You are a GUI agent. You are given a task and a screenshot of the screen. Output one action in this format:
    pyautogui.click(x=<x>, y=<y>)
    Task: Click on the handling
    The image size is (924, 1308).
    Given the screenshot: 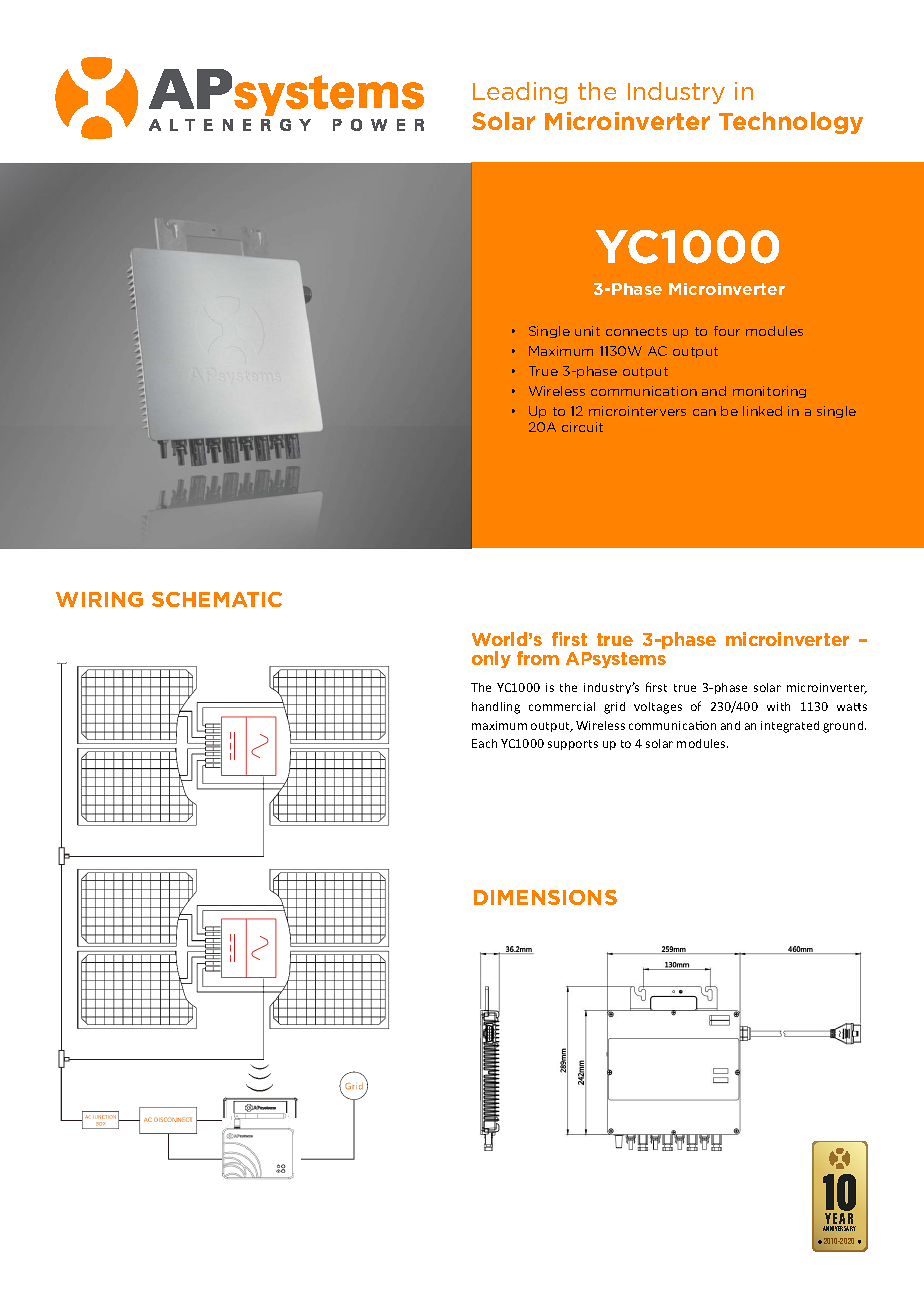 What is the action you would take?
    pyautogui.click(x=496, y=708)
